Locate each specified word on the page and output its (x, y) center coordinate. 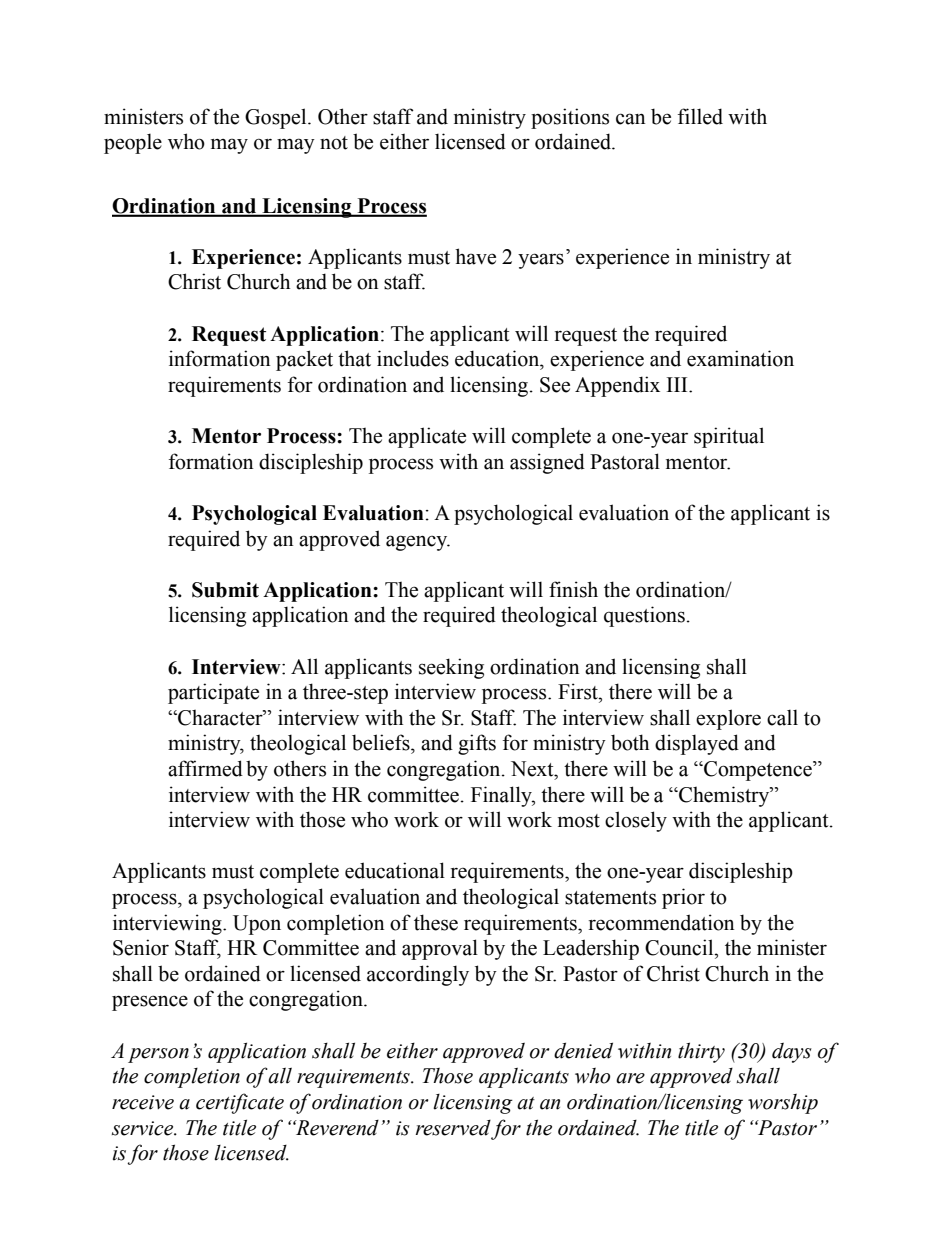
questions (644, 616)
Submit (225, 590)
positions (570, 118)
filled (700, 116)
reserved (453, 1128)
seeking (451, 668)
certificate (240, 1103)
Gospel (277, 118)
